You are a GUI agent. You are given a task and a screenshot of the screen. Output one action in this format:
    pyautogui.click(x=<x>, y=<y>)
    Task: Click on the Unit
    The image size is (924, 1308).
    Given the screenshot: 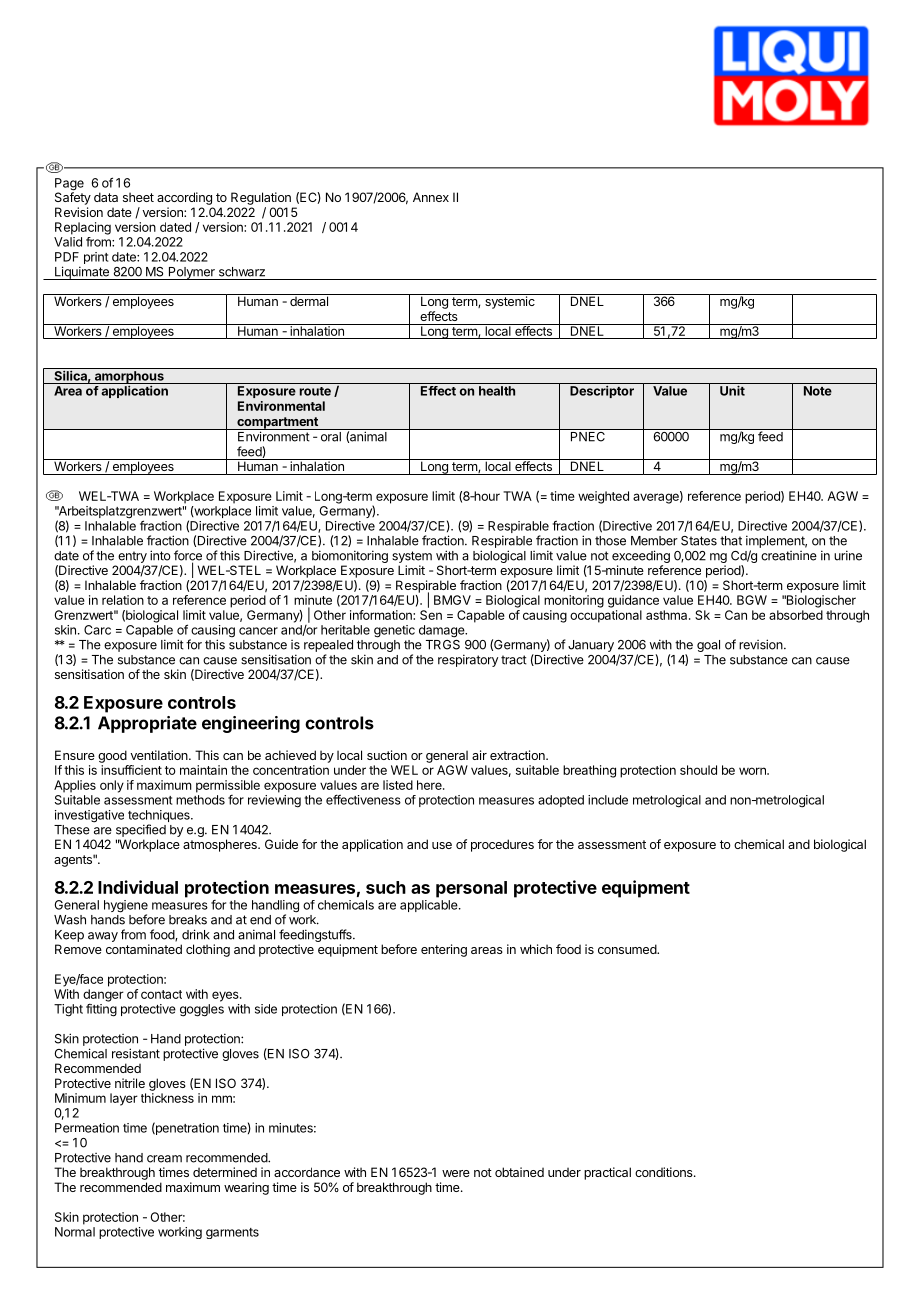 What is the action you would take?
    pyautogui.click(x=732, y=390)
